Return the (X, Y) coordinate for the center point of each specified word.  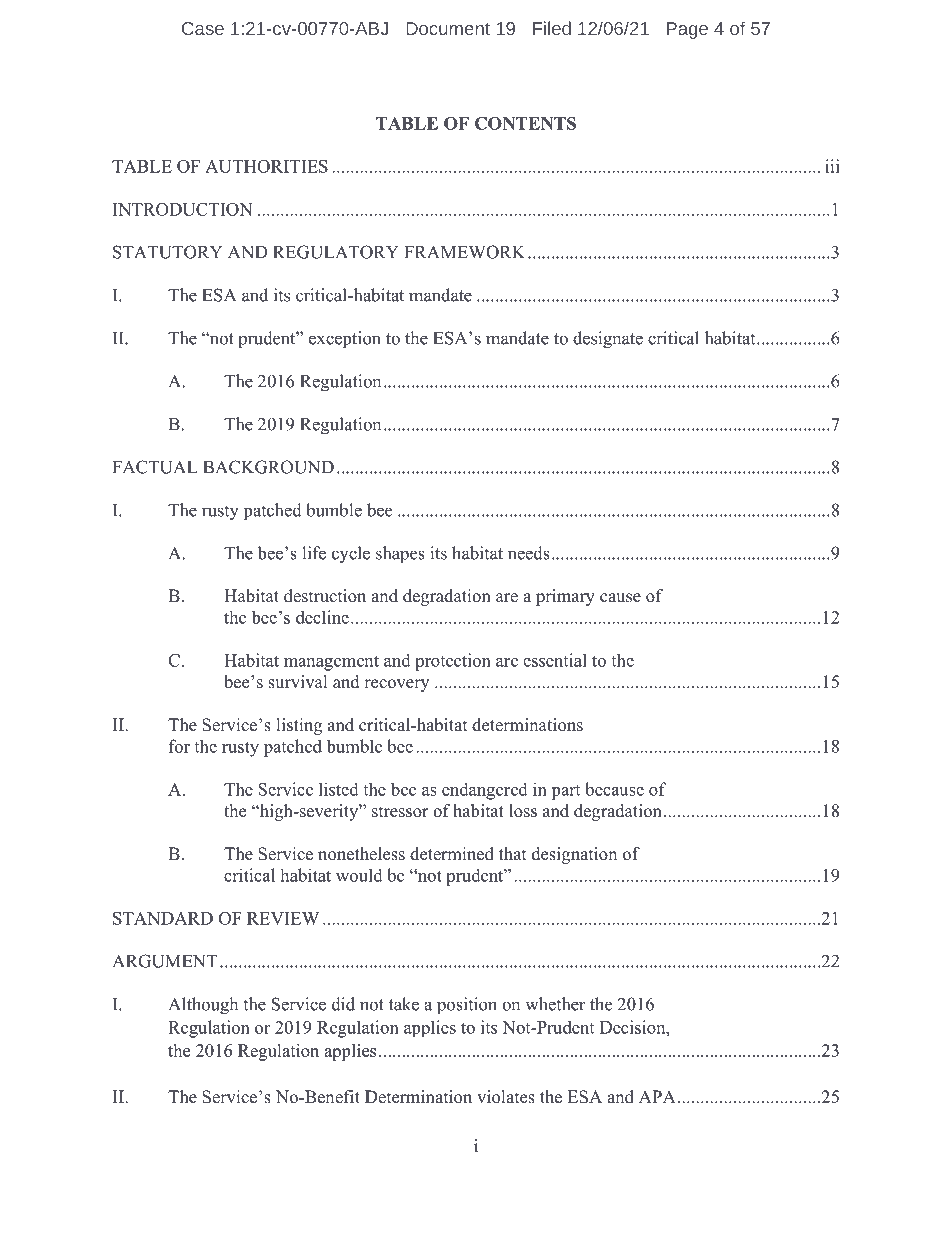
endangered (485, 791)
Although (203, 1006)
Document (448, 28)
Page (687, 30)
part (565, 792)
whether (555, 1004)
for (179, 746)
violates (506, 1097)
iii (832, 166)
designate (608, 340)
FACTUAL (155, 467)
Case (203, 28)
